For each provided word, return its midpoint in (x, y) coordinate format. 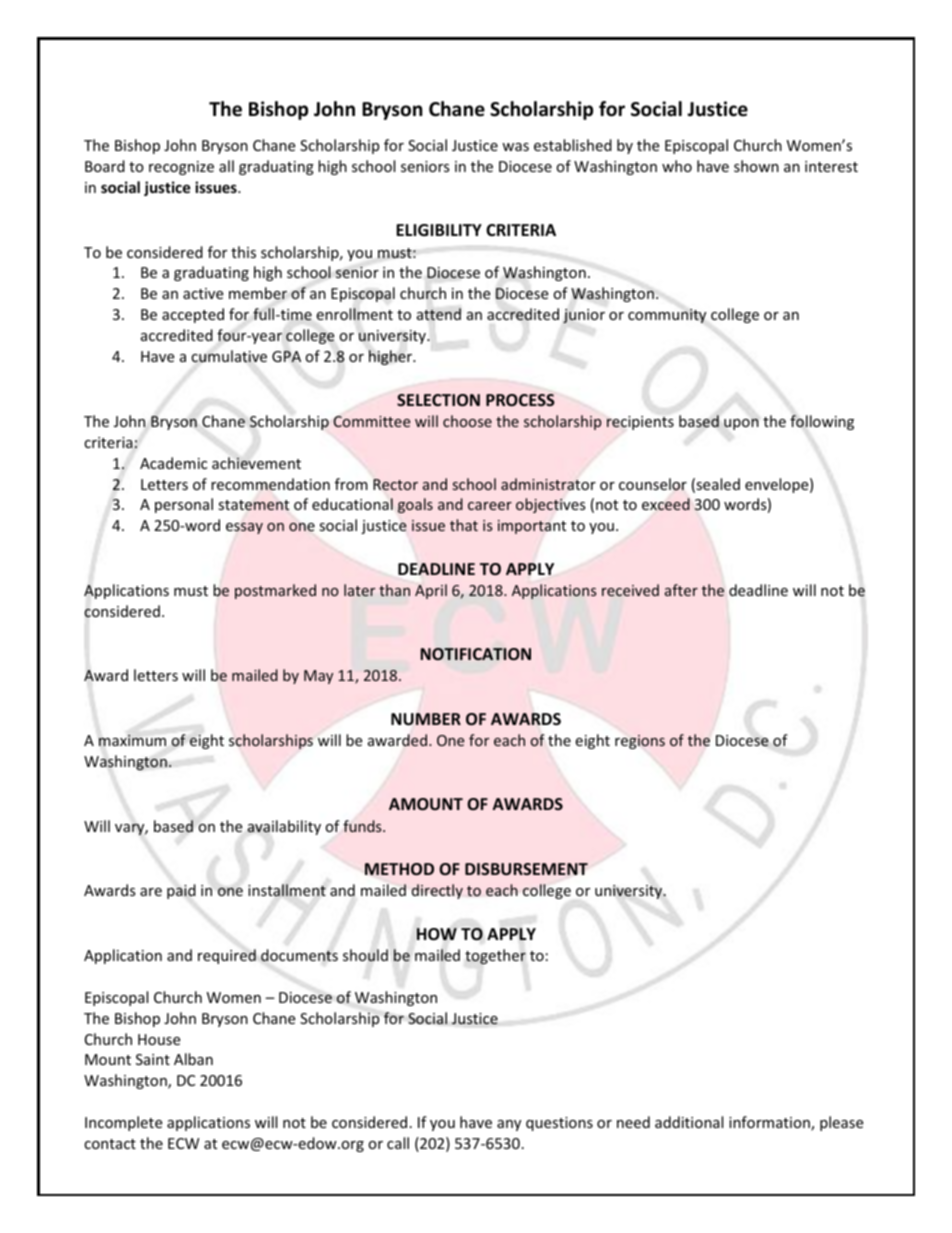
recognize (181, 168)
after (681, 590)
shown (756, 166)
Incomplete (123, 1123)
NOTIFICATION (476, 654)
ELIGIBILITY (439, 230)
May (318, 677)
